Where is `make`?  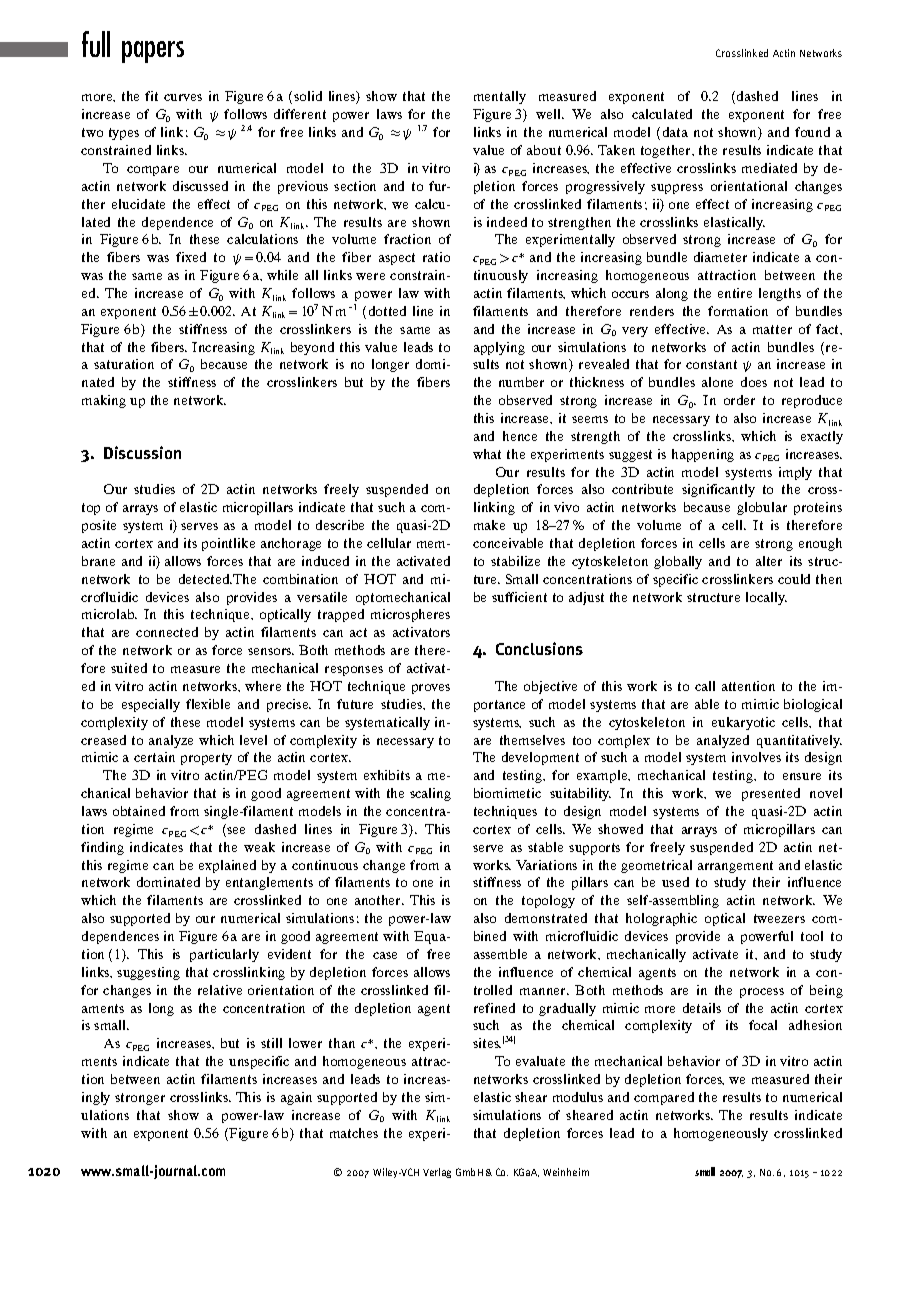
make is located at coordinates (489, 525).
